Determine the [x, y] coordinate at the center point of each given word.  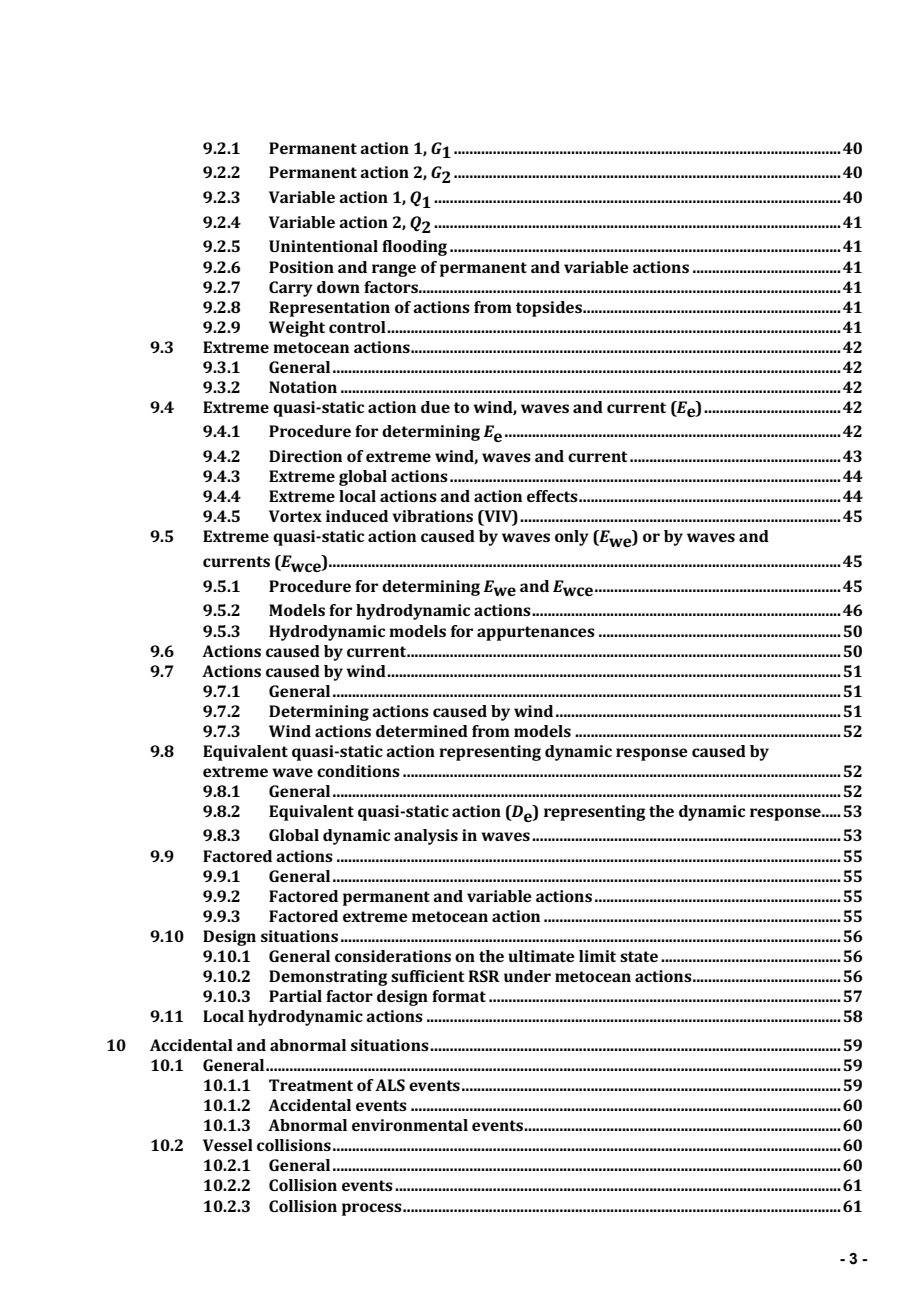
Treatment [311, 1085]
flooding [414, 248]
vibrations [432, 516]
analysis [426, 837]
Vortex [295, 516]
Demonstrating [328, 978]
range [394, 270]
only [572, 538]
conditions [358, 771]
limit [597, 956]
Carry [291, 289]
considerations [393, 956]
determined [422, 731]
